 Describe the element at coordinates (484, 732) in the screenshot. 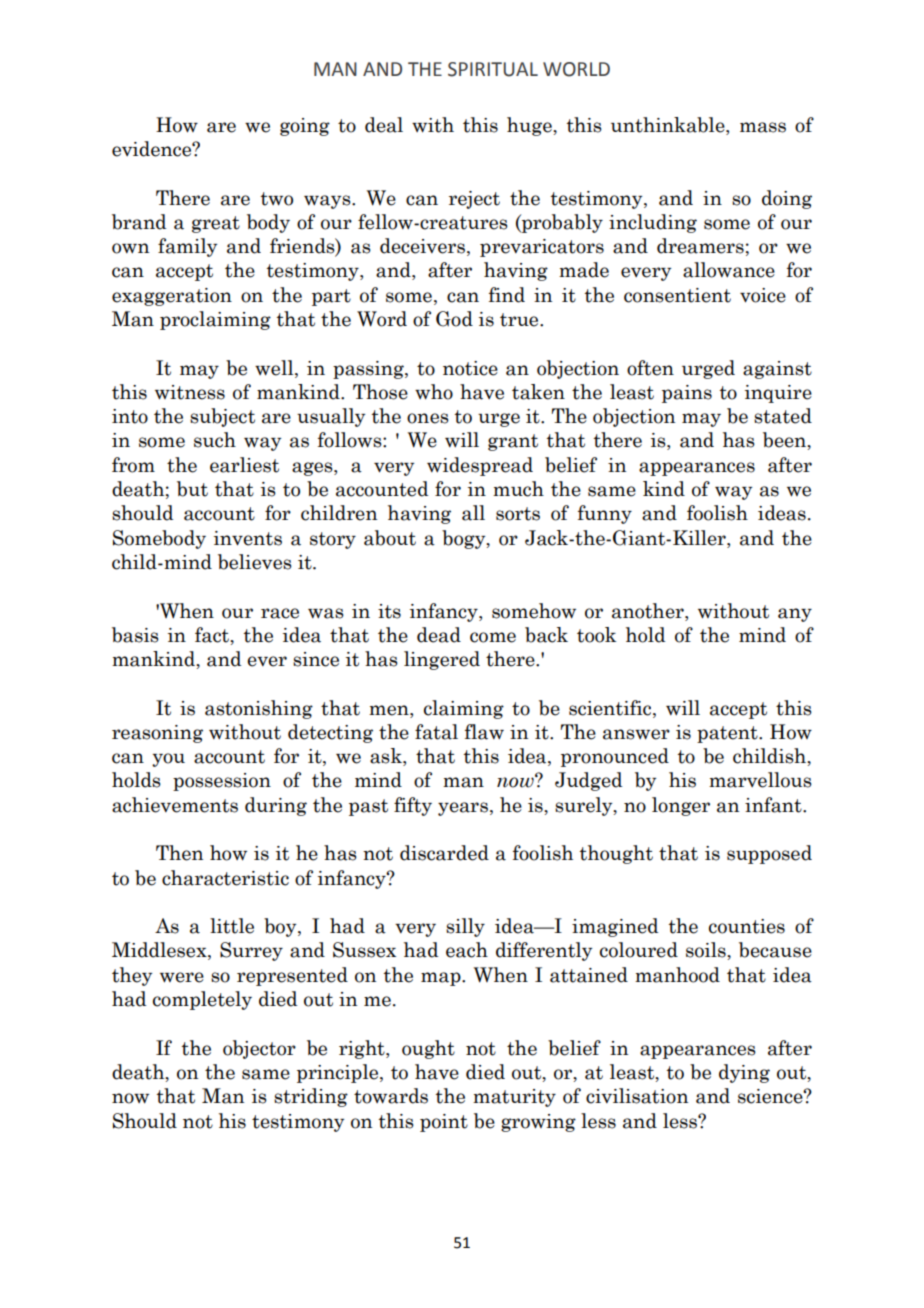

I see `flaw` at that location.
